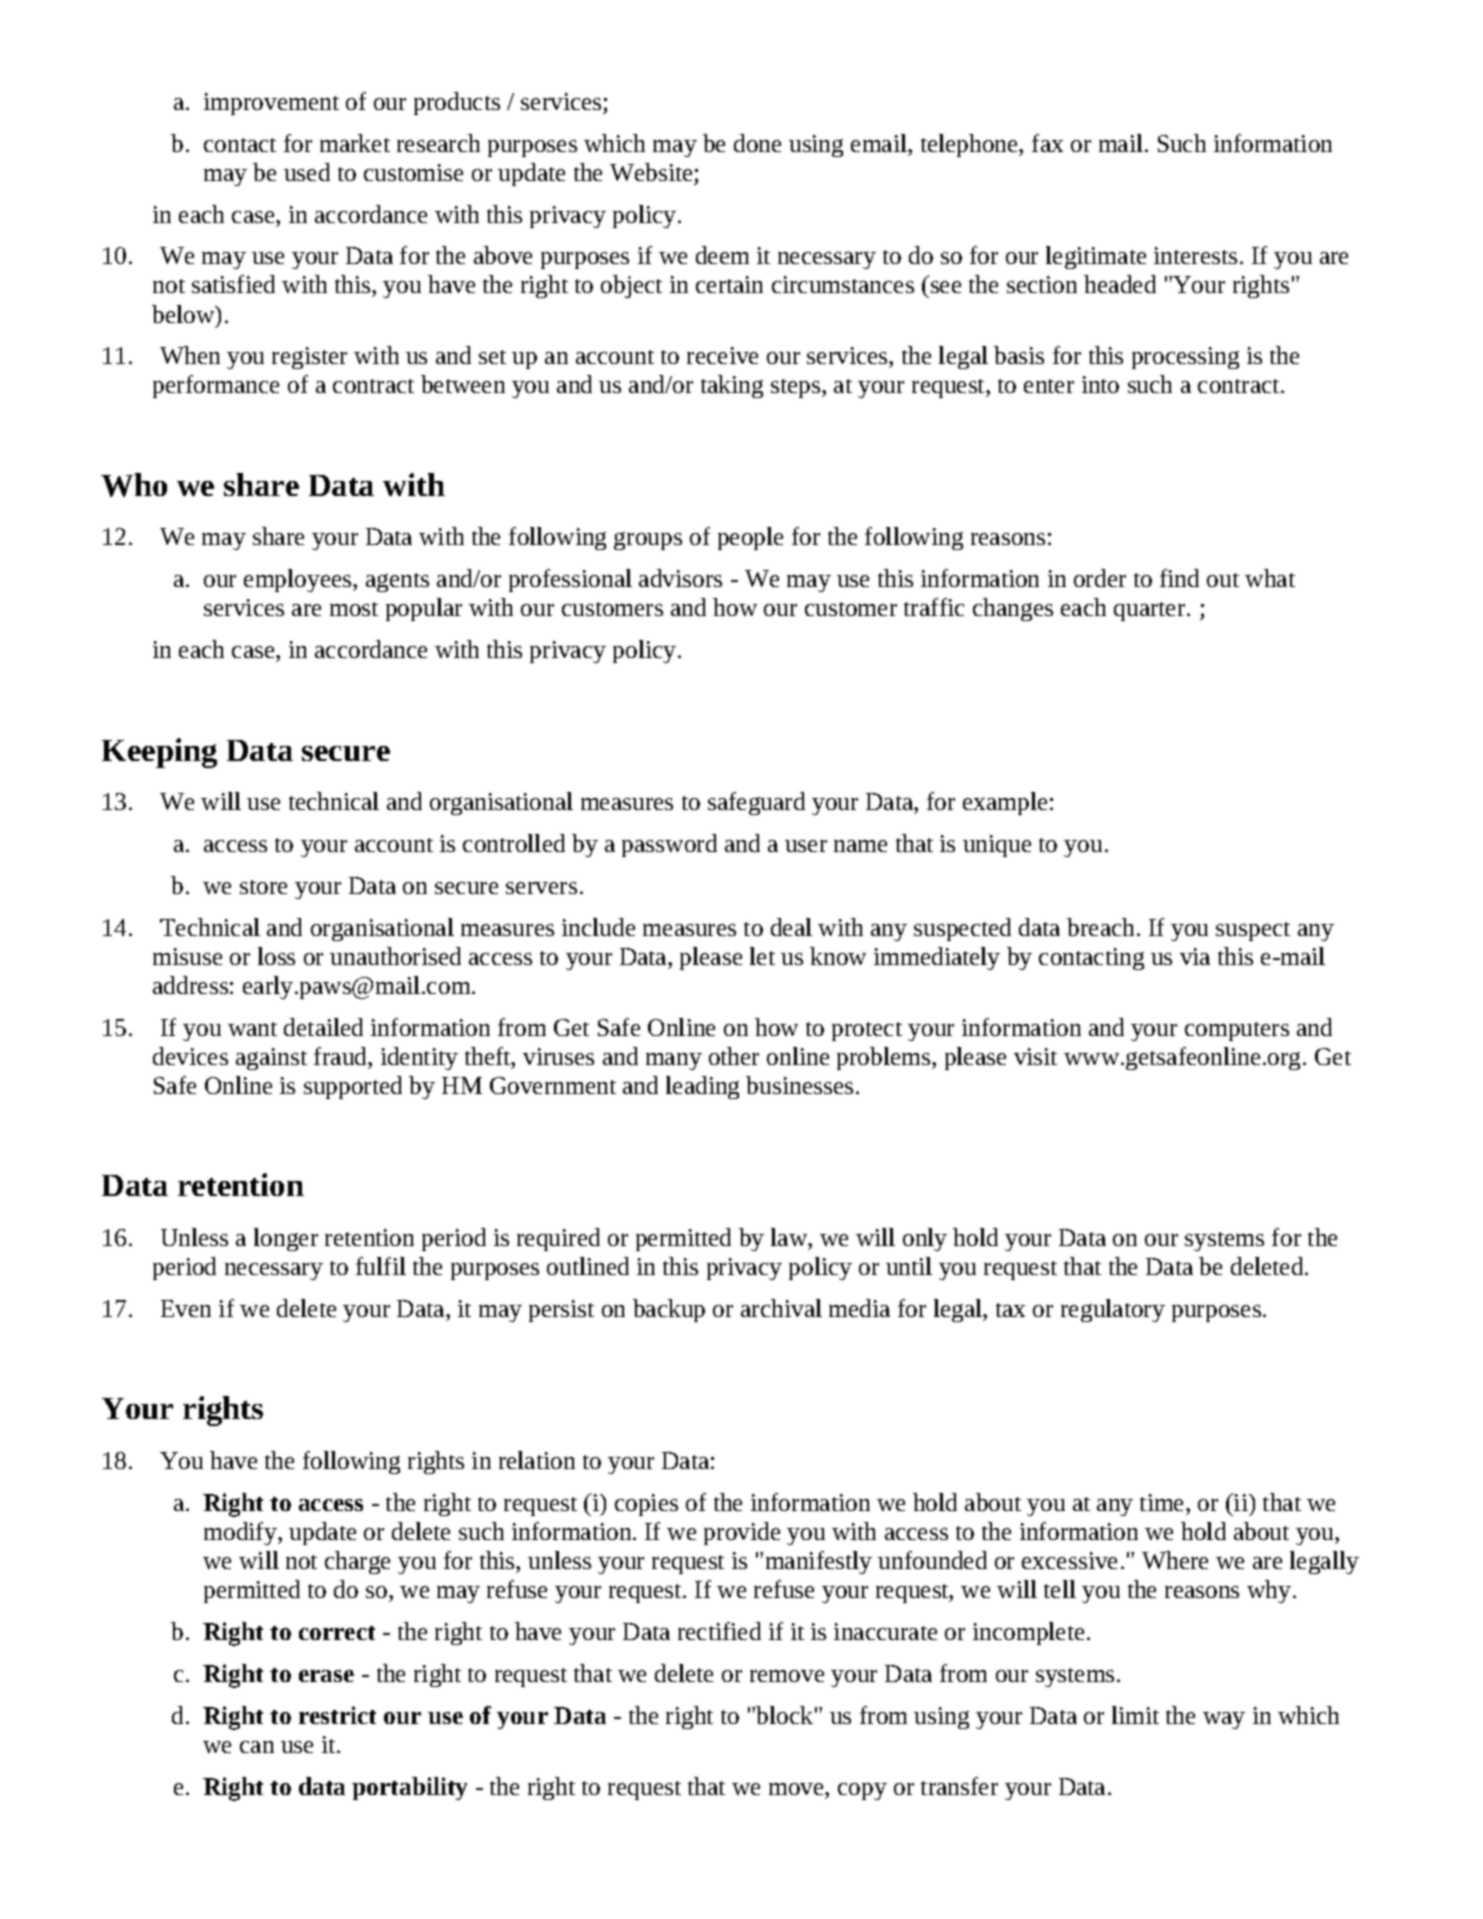 Image resolution: width=1483 pixels, height=1919 pixels. Describe the element at coordinates (680, 578) in the screenshot. I see `advisors` at that location.
